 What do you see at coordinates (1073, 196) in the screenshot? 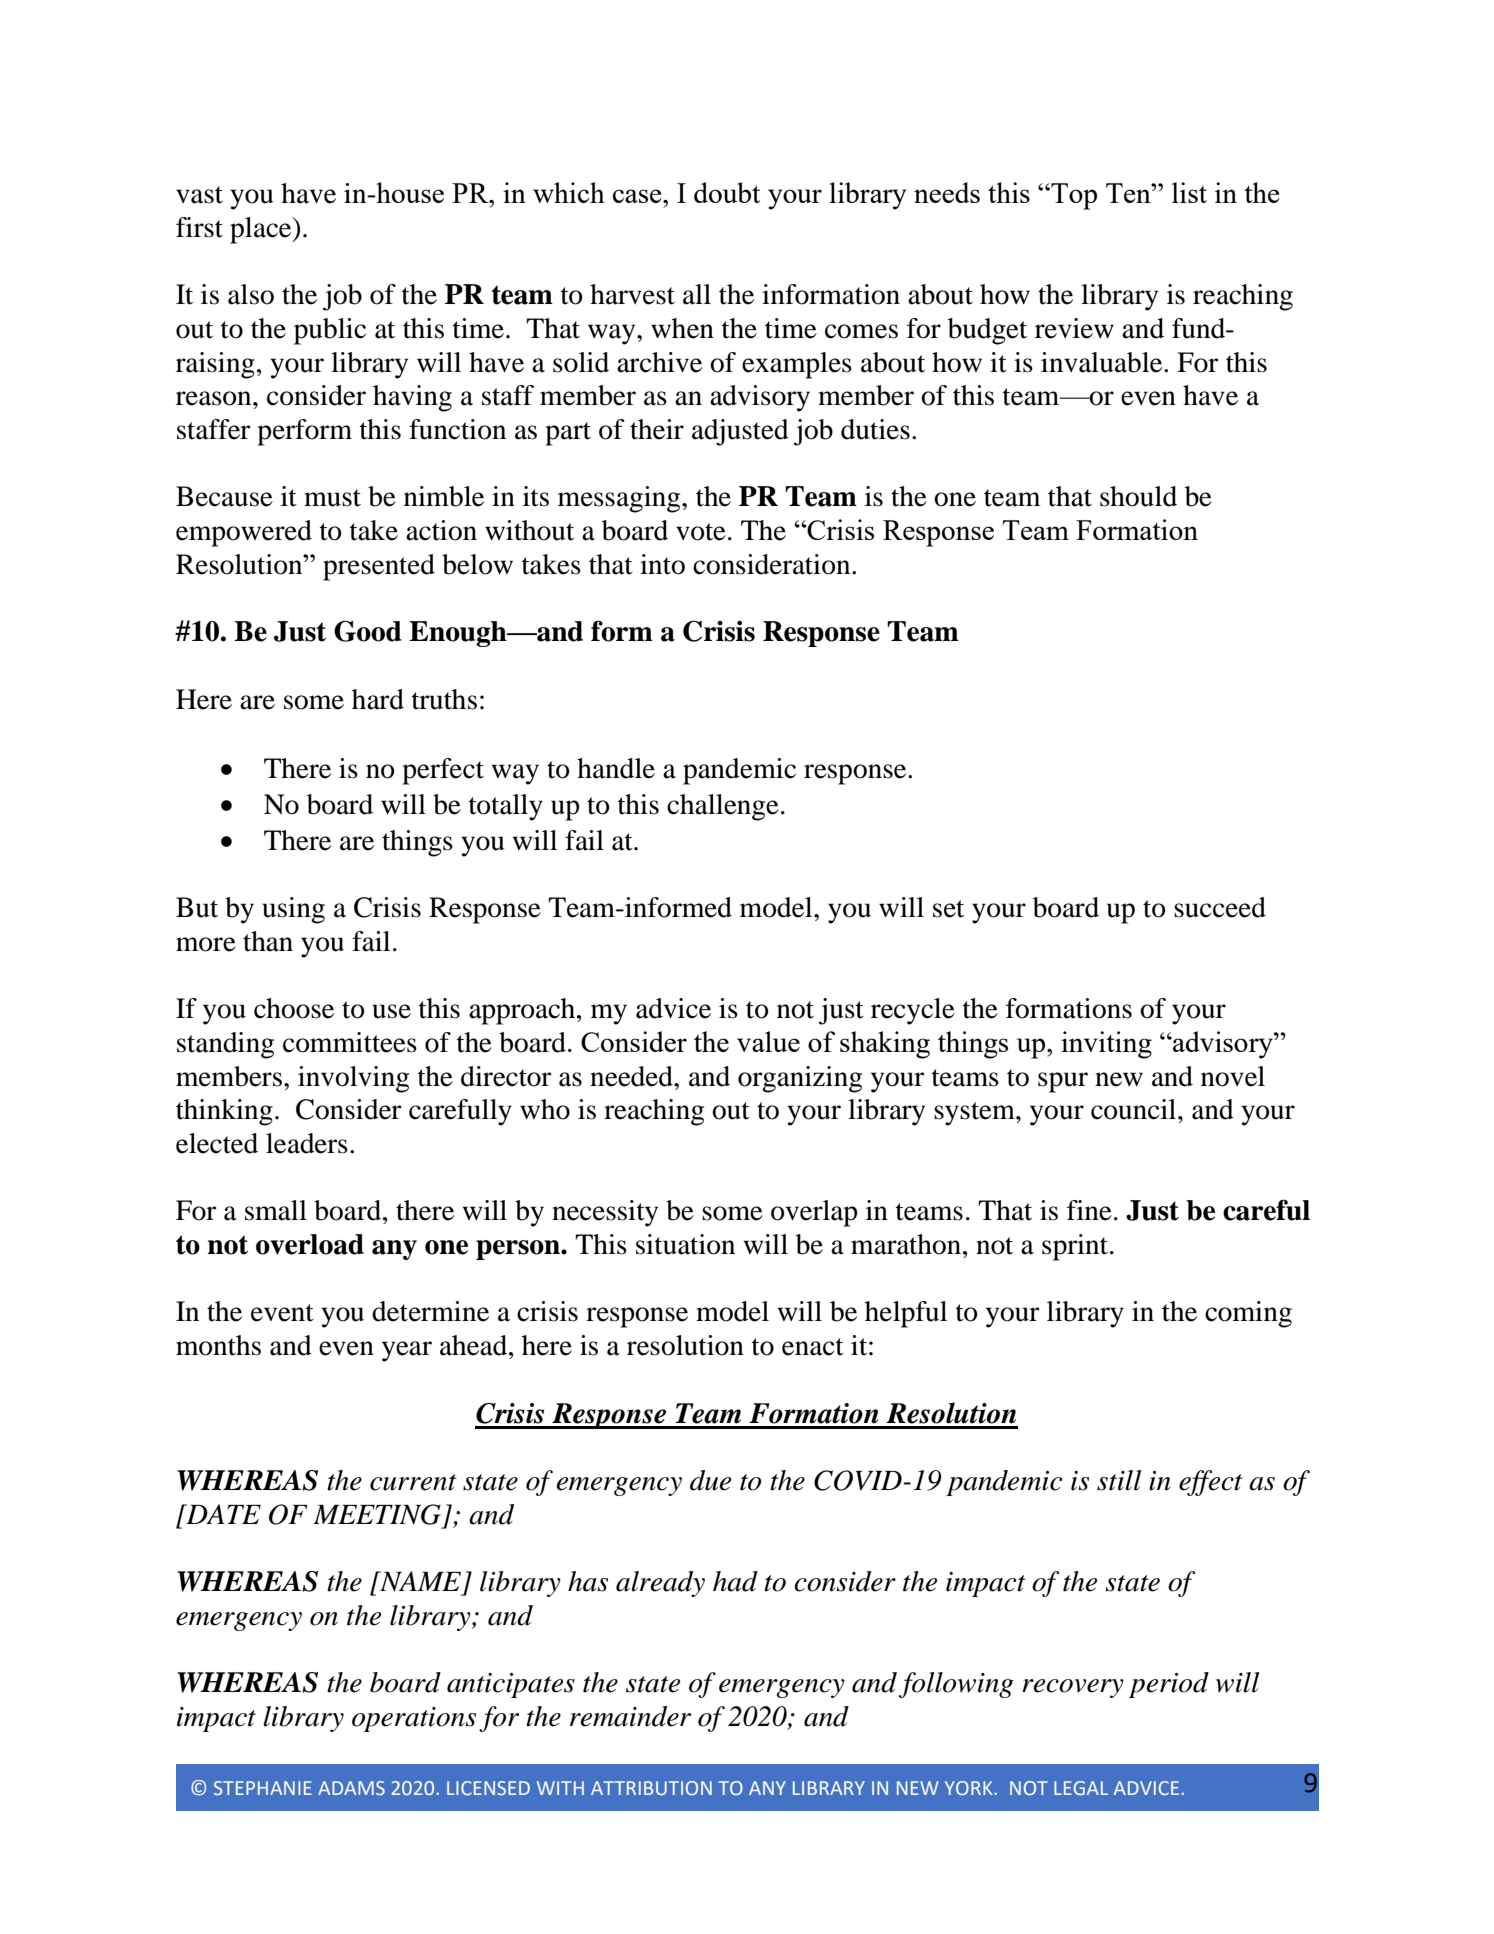
I see `Top` at bounding box center [1073, 196].
